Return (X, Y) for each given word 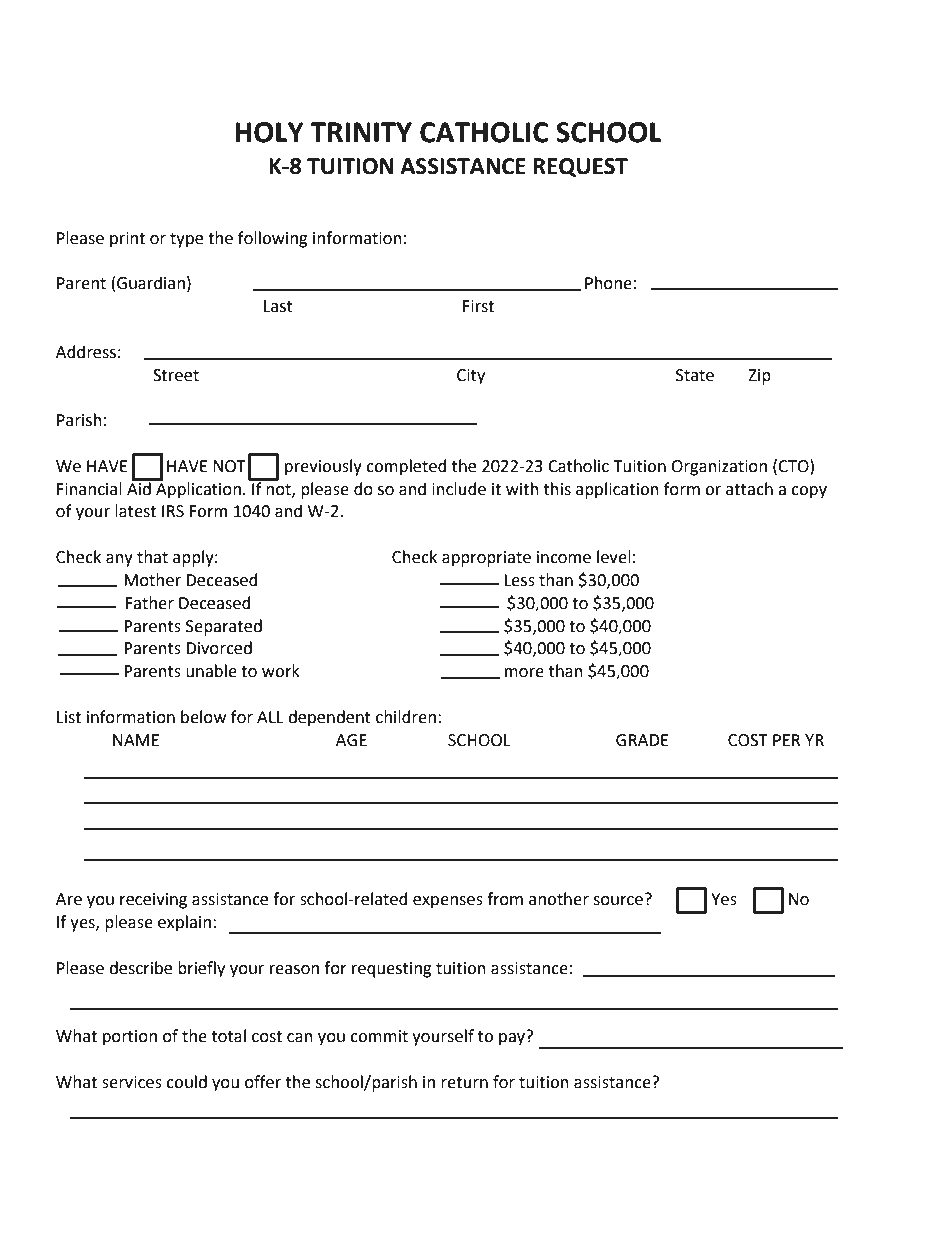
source (618, 901)
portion (130, 1038)
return (464, 1083)
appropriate (486, 559)
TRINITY (361, 132)
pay (513, 1038)
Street (176, 375)
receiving (153, 901)
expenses (448, 902)
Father (149, 603)
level (614, 557)
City (471, 377)
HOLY (269, 132)
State (695, 375)
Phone (608, 283)
